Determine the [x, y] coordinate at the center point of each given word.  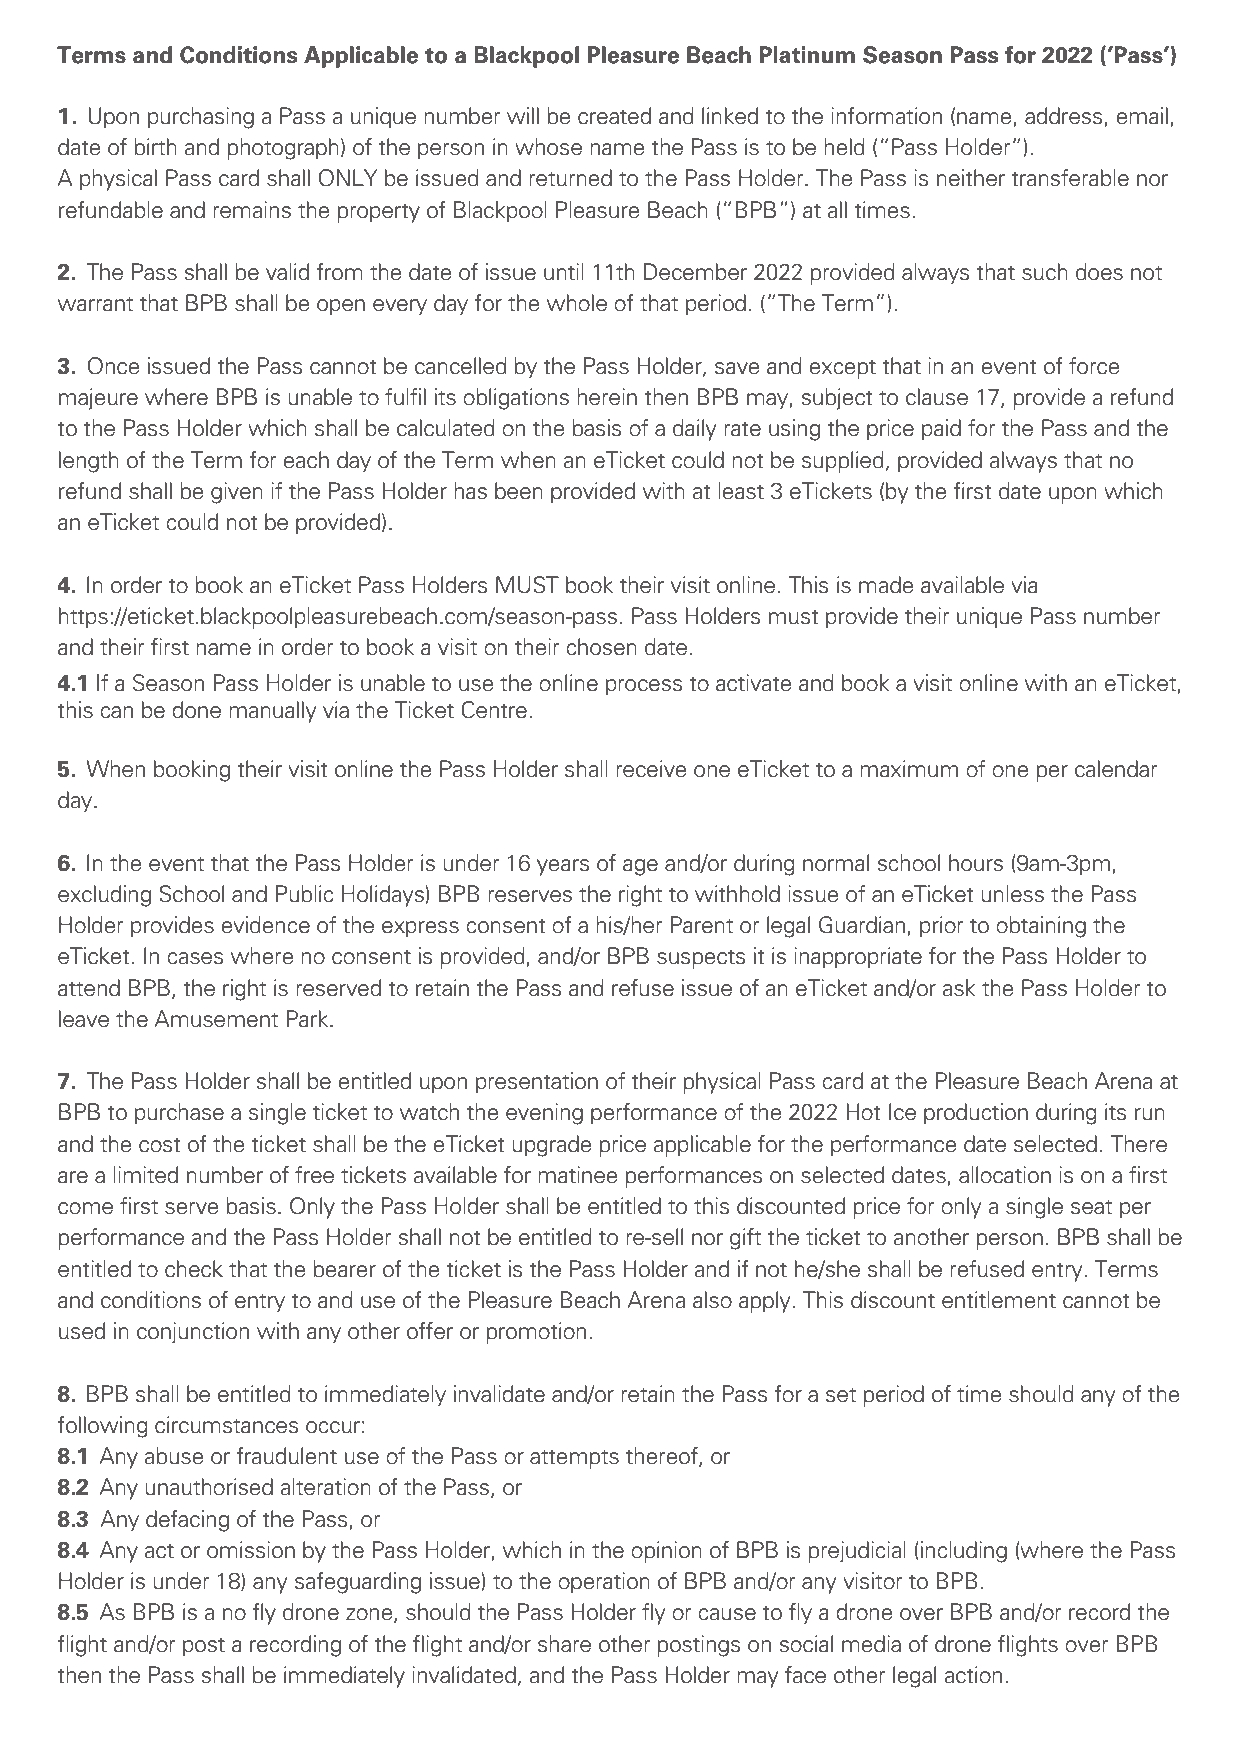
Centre [494, 710]
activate [754, 683]
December [695, 272]
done [196, 710]
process [644, 687]
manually [272, 712]
